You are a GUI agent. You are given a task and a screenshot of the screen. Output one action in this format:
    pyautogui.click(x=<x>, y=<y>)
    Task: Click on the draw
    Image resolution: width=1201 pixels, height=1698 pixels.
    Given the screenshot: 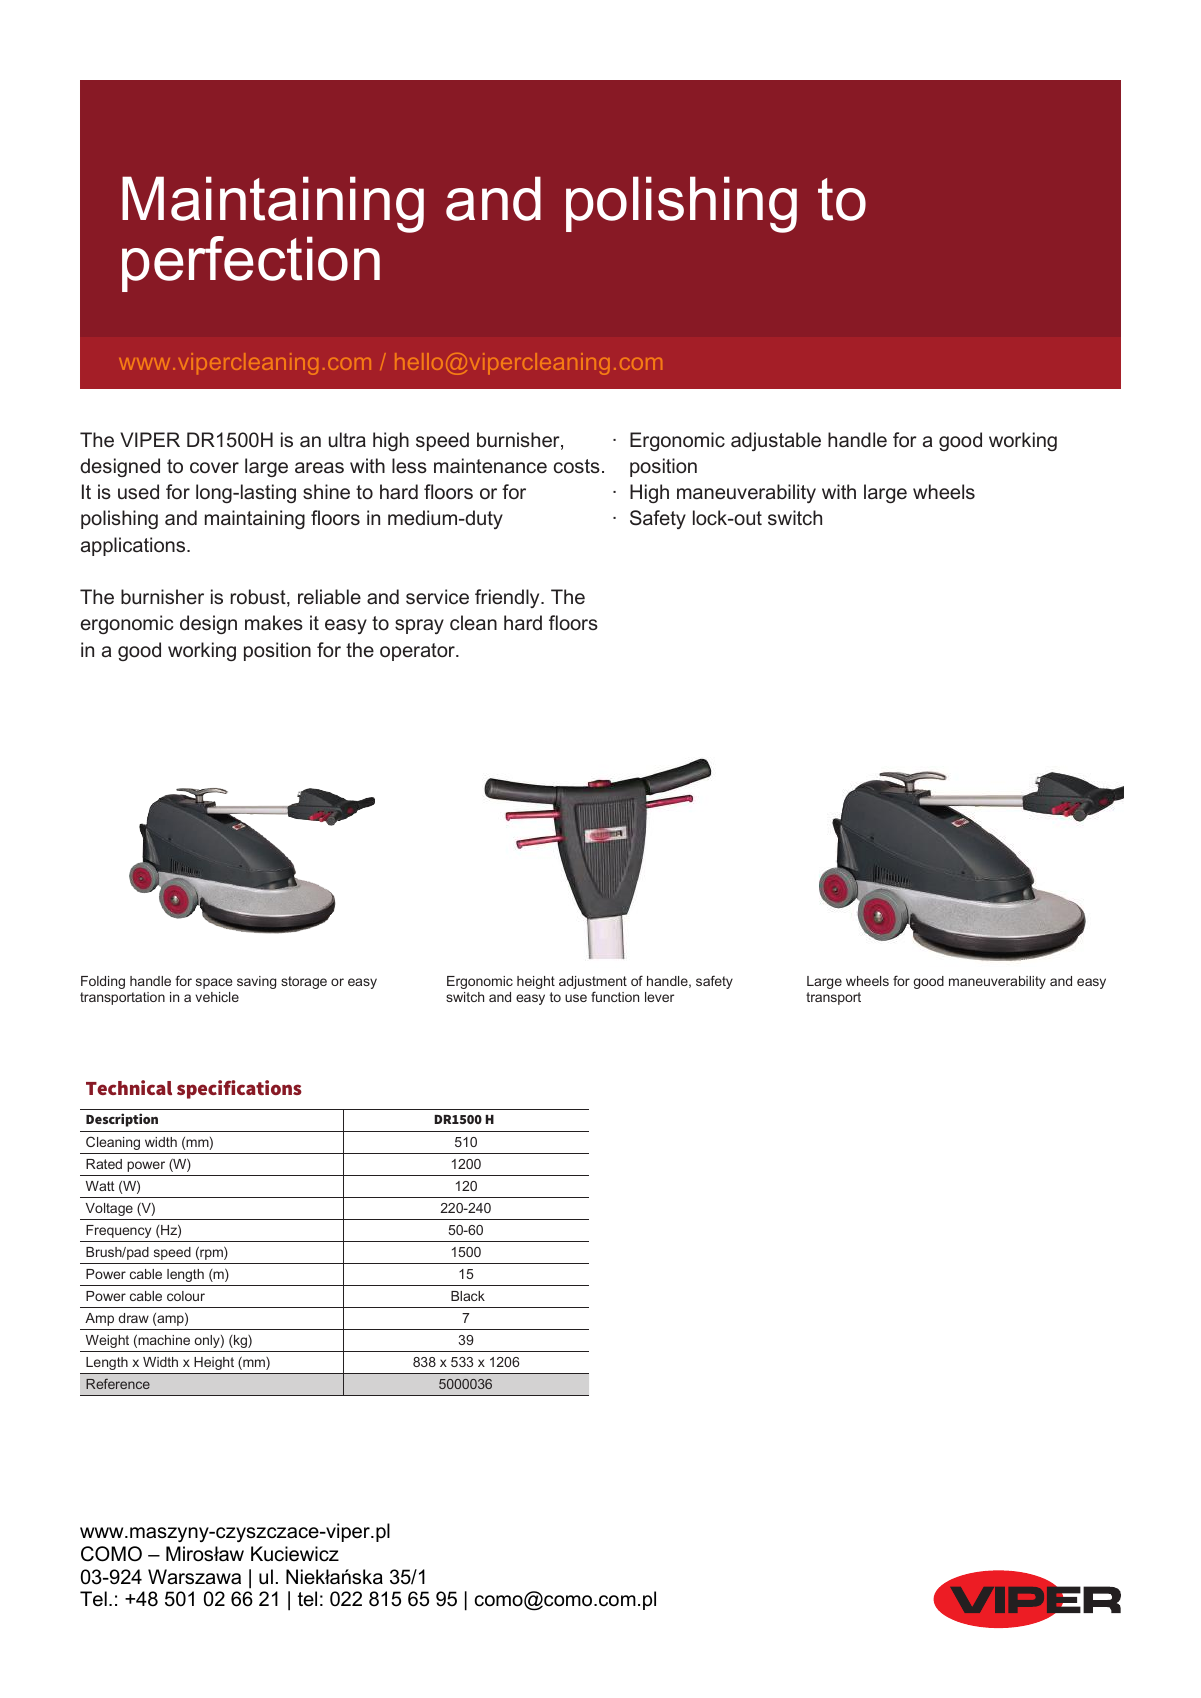 What is the action you would take?
    pyautogui.click(x=134, y=1318)
